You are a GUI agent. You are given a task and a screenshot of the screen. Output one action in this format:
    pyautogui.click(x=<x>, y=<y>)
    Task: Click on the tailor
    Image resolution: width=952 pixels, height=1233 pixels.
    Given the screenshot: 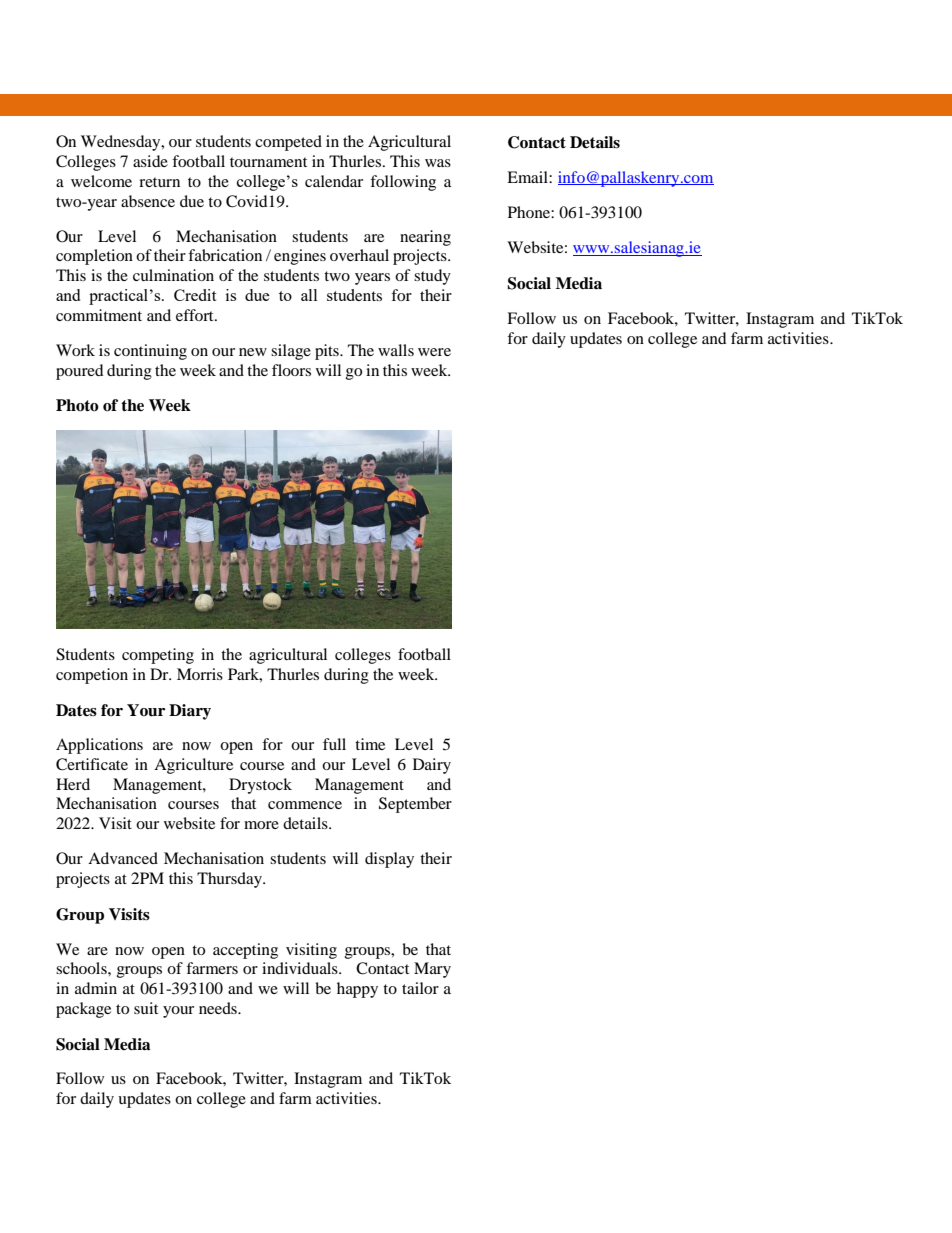 What is the action you would take?
    pyautogui.click(x=420, y=988)
